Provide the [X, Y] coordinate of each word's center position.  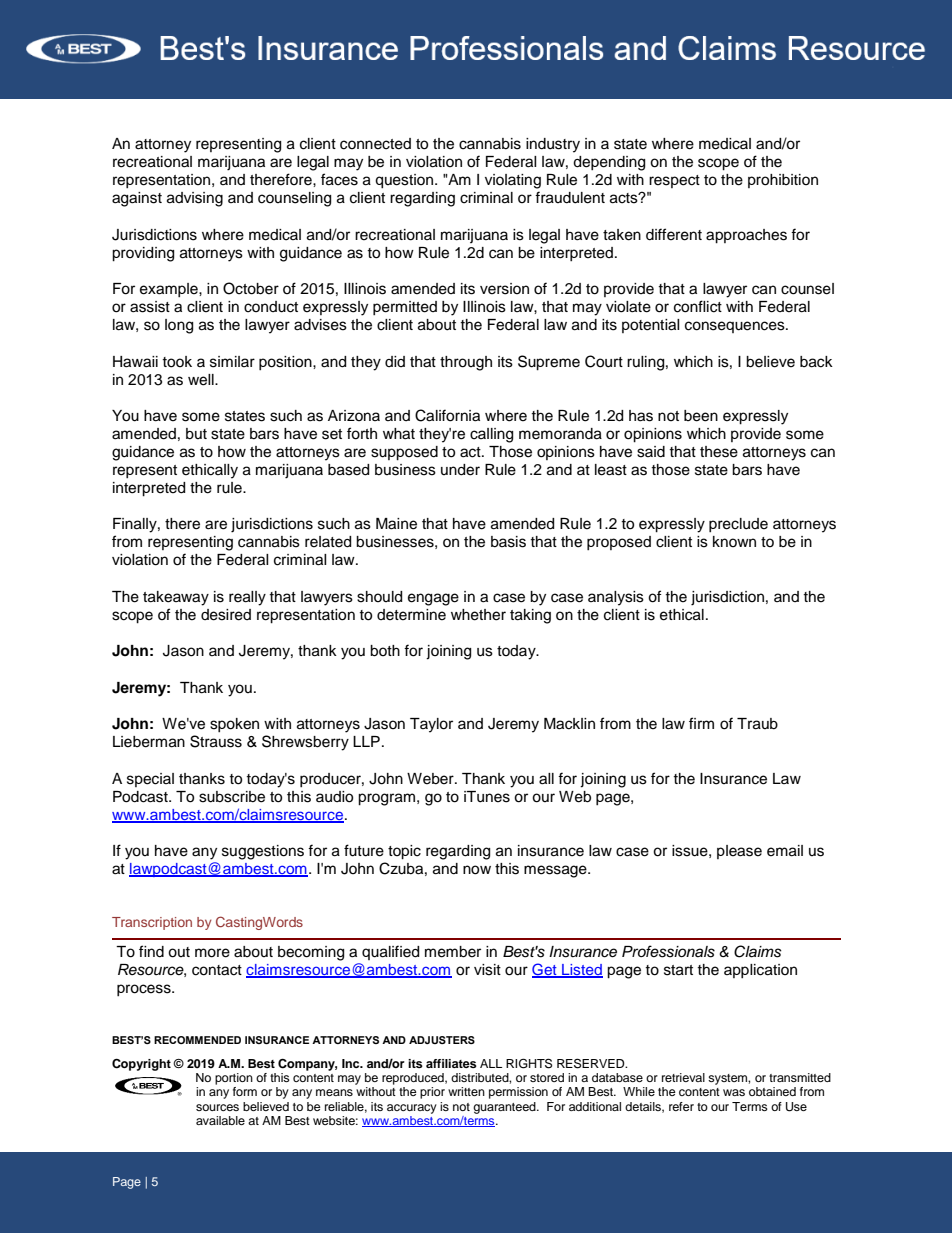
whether [478, 615]
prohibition [783, 181]
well [202, 380]
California [447, 415]
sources [217, 1107]
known [734, 541]
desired [226, 615]
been [701, 416]
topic [404, 852]
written [466, 1091]
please [739, 852]
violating [513, 181]
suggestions [263, 852]
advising [195, 199]
